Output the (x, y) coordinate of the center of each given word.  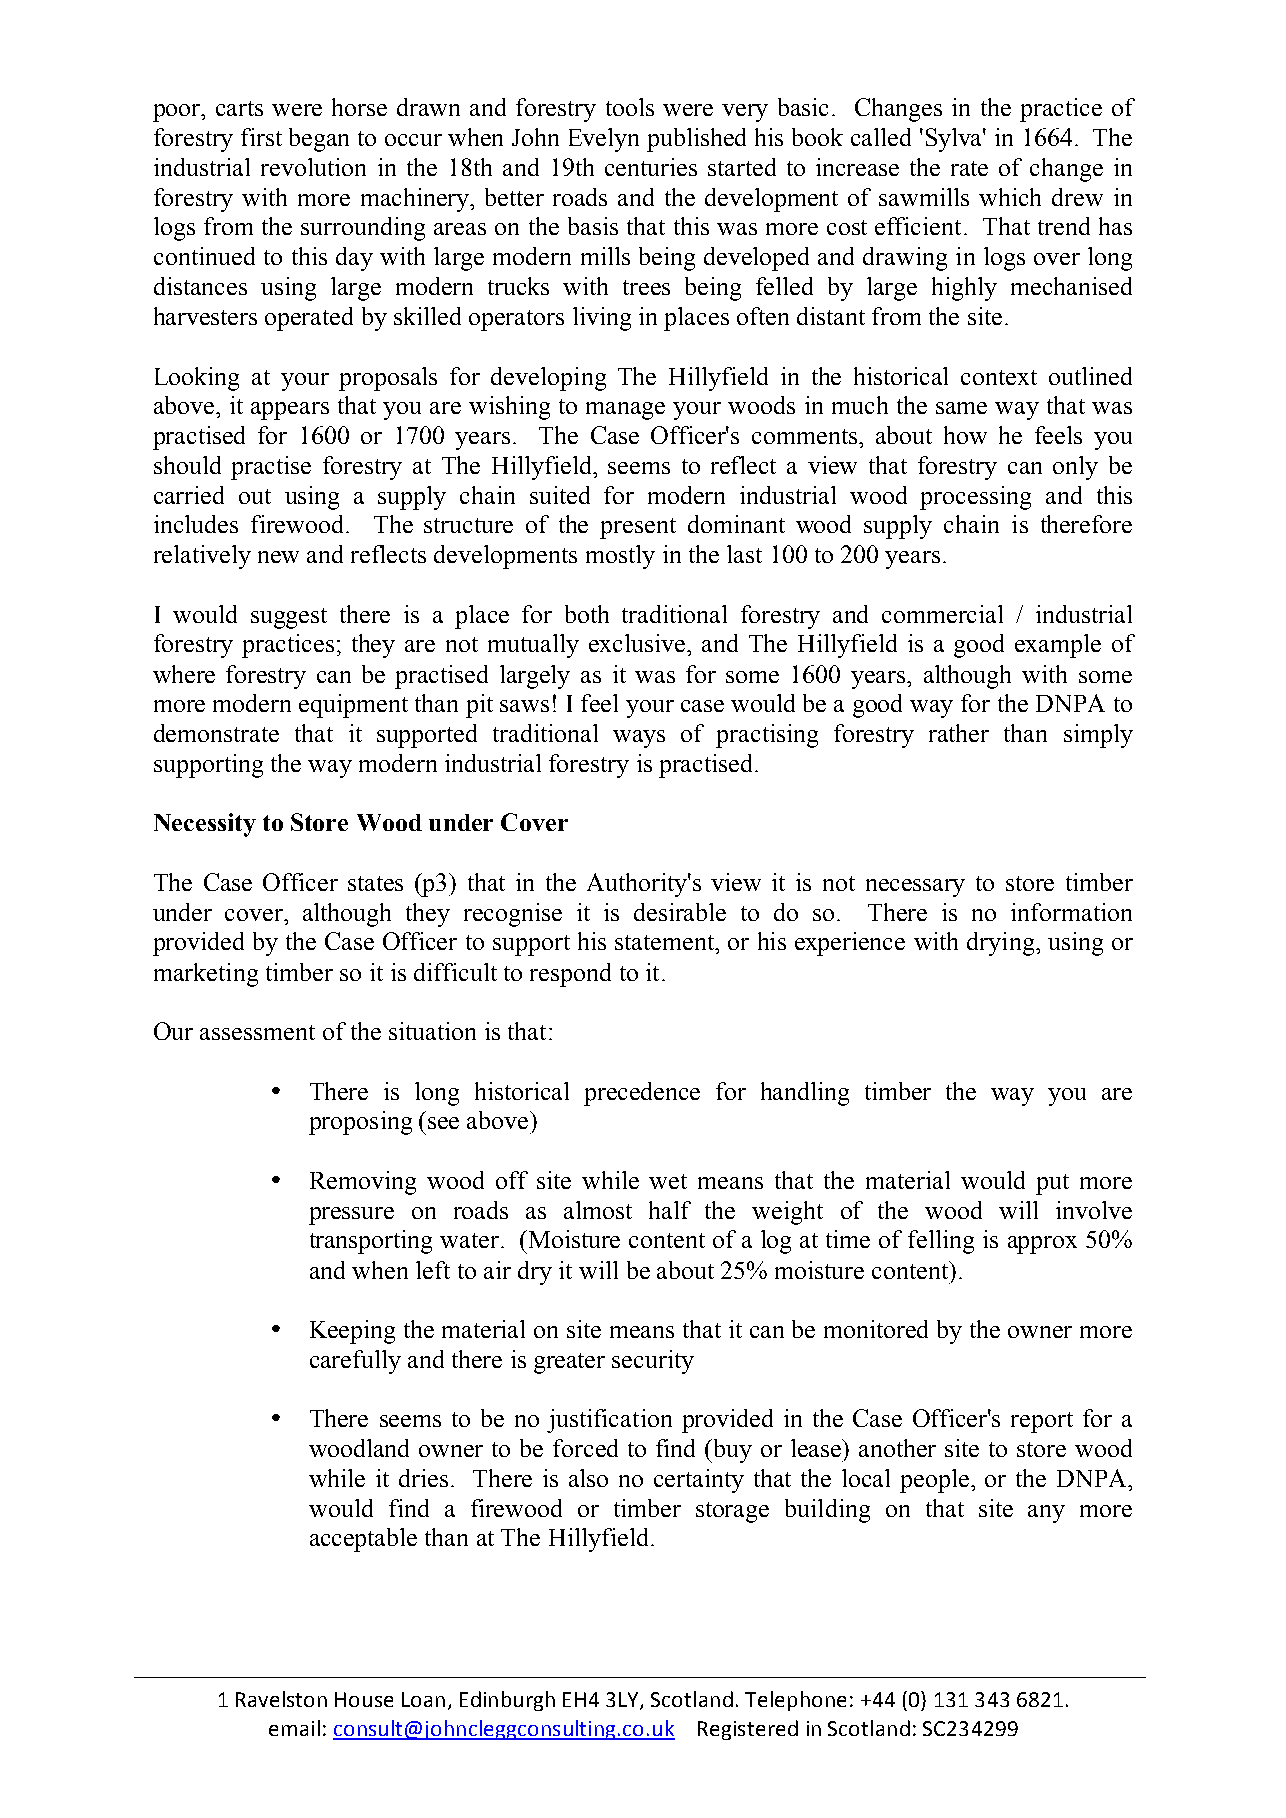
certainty (699, 1481)
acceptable (363, 1540)
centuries (651, 167)
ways (639, 739)
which (1010, 197)
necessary (915, 888)
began (319, 140)
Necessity (205, 825)
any (1046, 1514)
